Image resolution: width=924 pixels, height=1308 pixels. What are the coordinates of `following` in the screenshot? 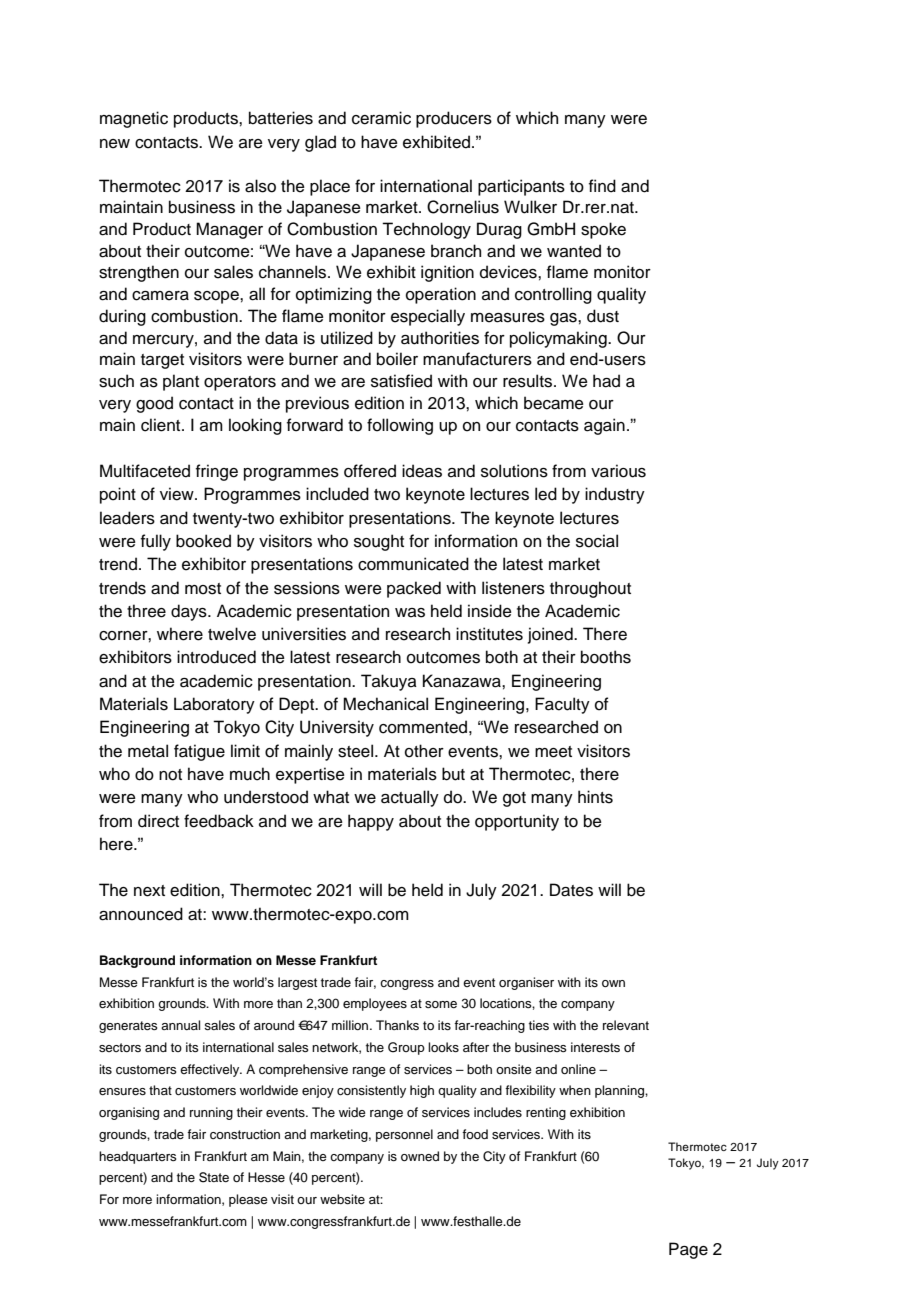 It's located at (400, 426).
